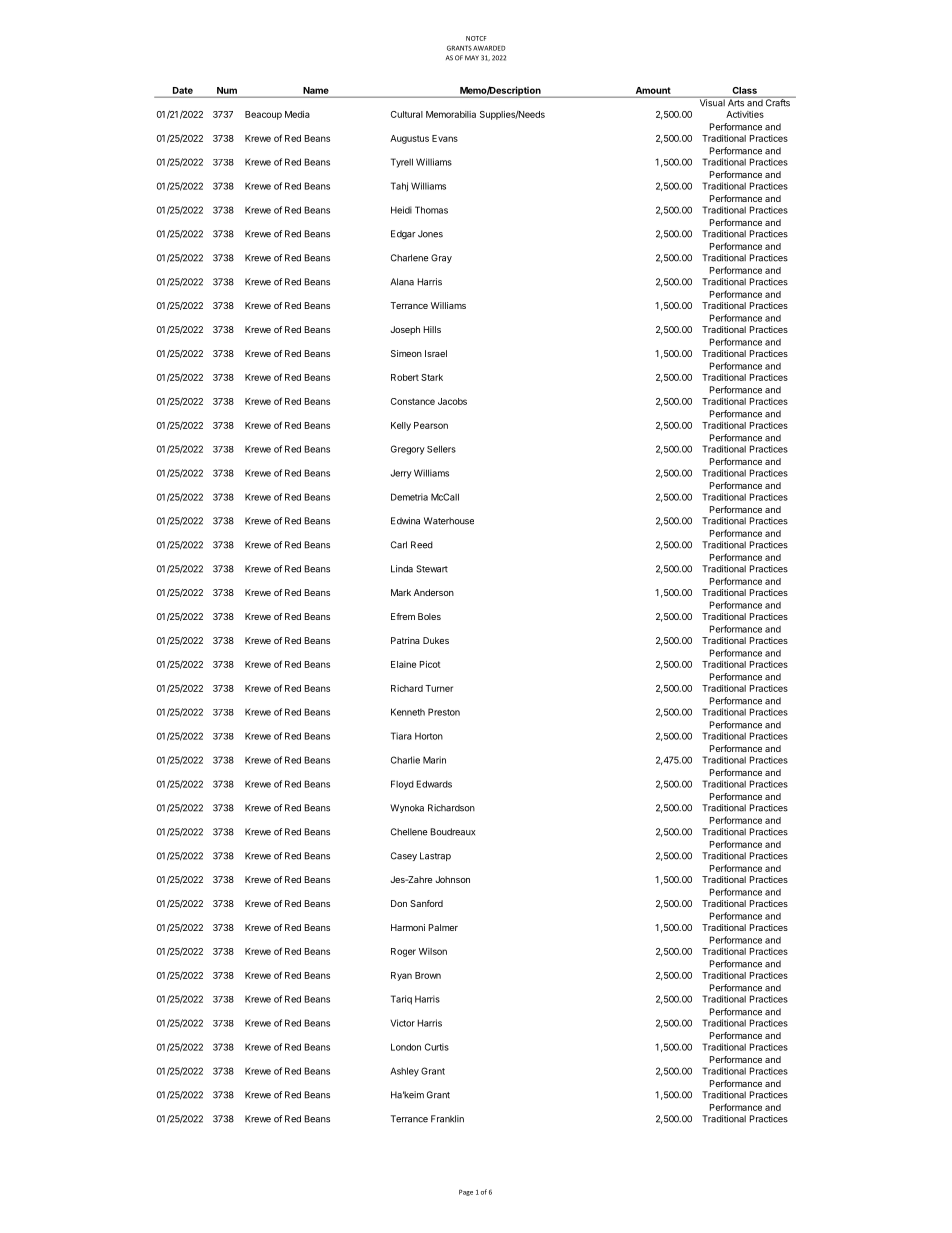 This document has height=1233, width=952. Describe the element at coordinates (466, 1192) in the document. I see `Page` at that location.
